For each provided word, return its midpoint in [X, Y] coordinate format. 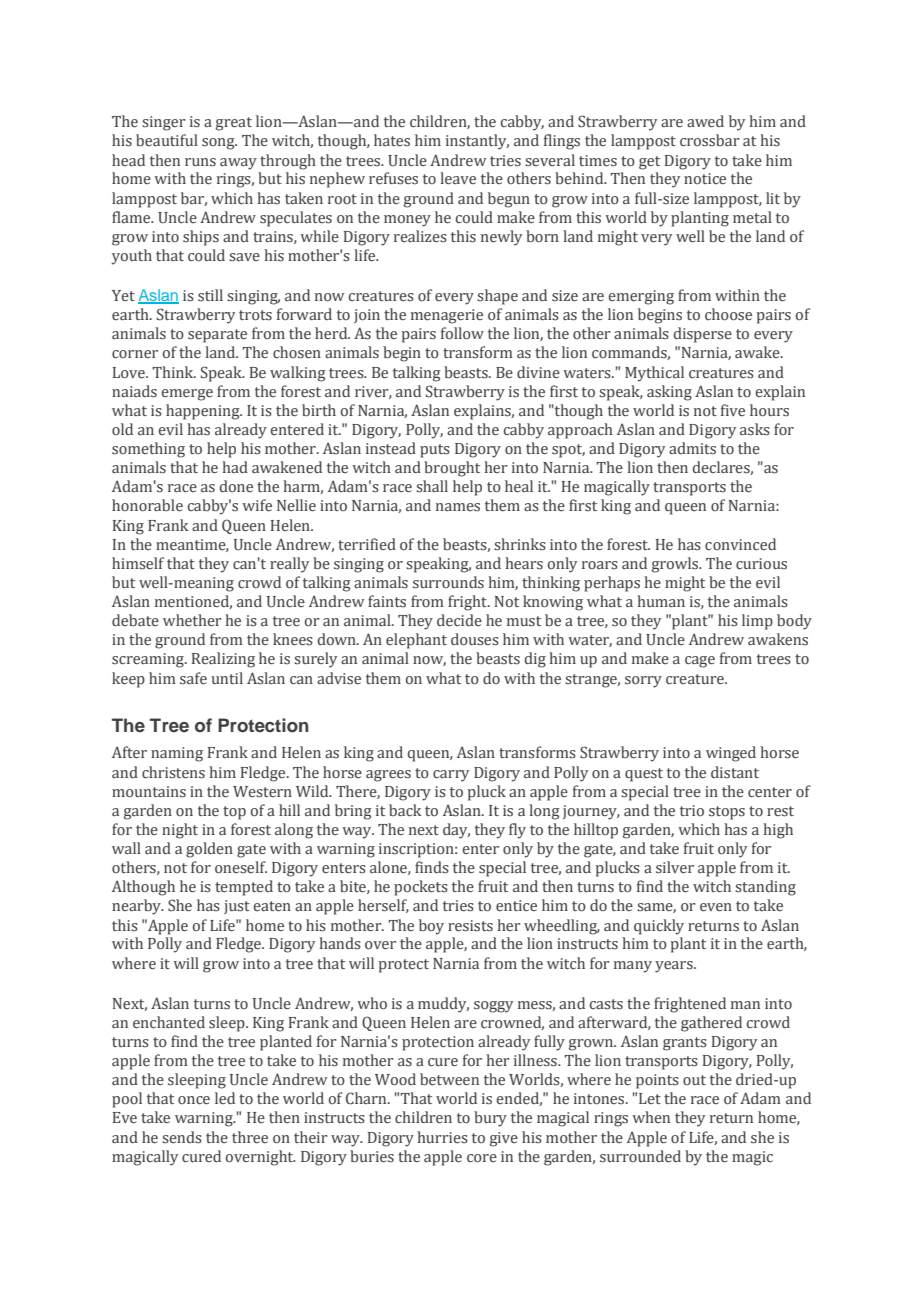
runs [200, 162]
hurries [442, 1137]
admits [692, 448]
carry [451, 776]
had [235, 467]
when [651, 1117]
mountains [149, 792]
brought [452, 469]
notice [705, 178]
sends [182, 1137]
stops [727, 813]
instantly [477, 142]
